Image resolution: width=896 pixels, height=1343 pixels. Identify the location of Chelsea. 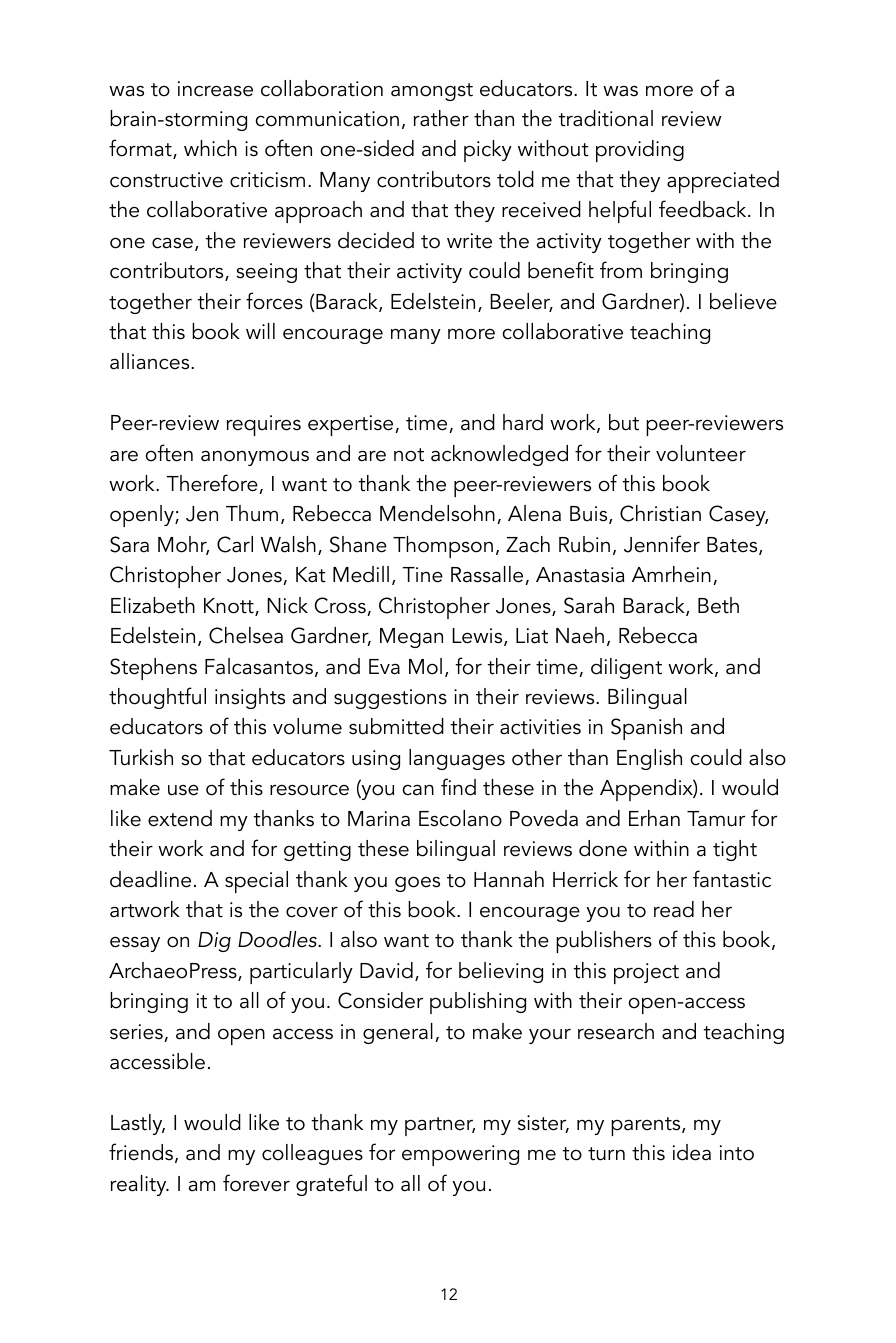
(246, 635).
